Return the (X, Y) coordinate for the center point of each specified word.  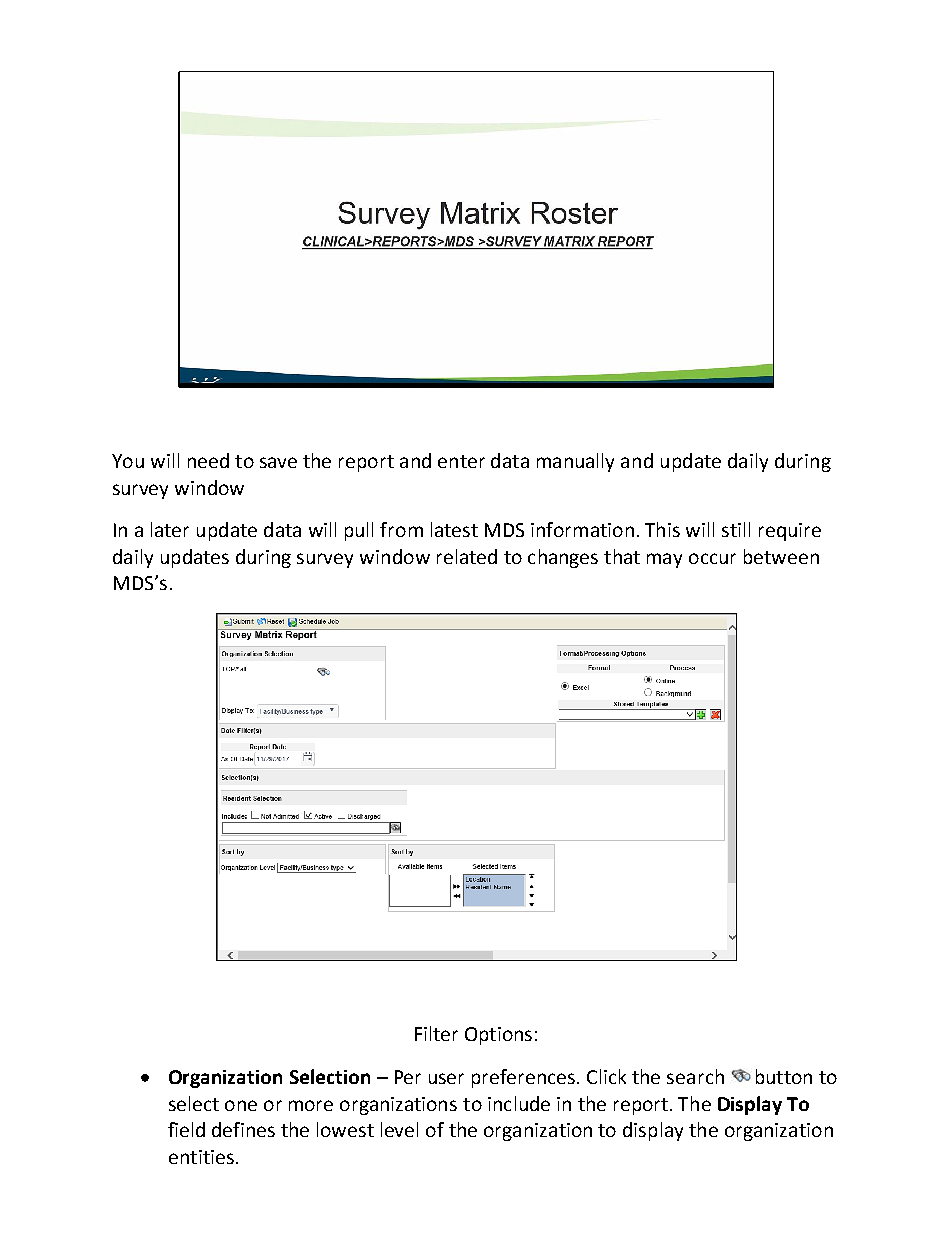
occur (712, 558)
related (467, 556)
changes (563, 558)
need (208, 460)
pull (359, 531)
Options (498, 1036)
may (664, 560)
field (186, 1129)
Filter (436, 1033)
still (736, 529)
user (446, 1078)
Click (606, 1076)
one (241, 1105)
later (170, 529)
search (695, 1076)
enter (461, 461)
